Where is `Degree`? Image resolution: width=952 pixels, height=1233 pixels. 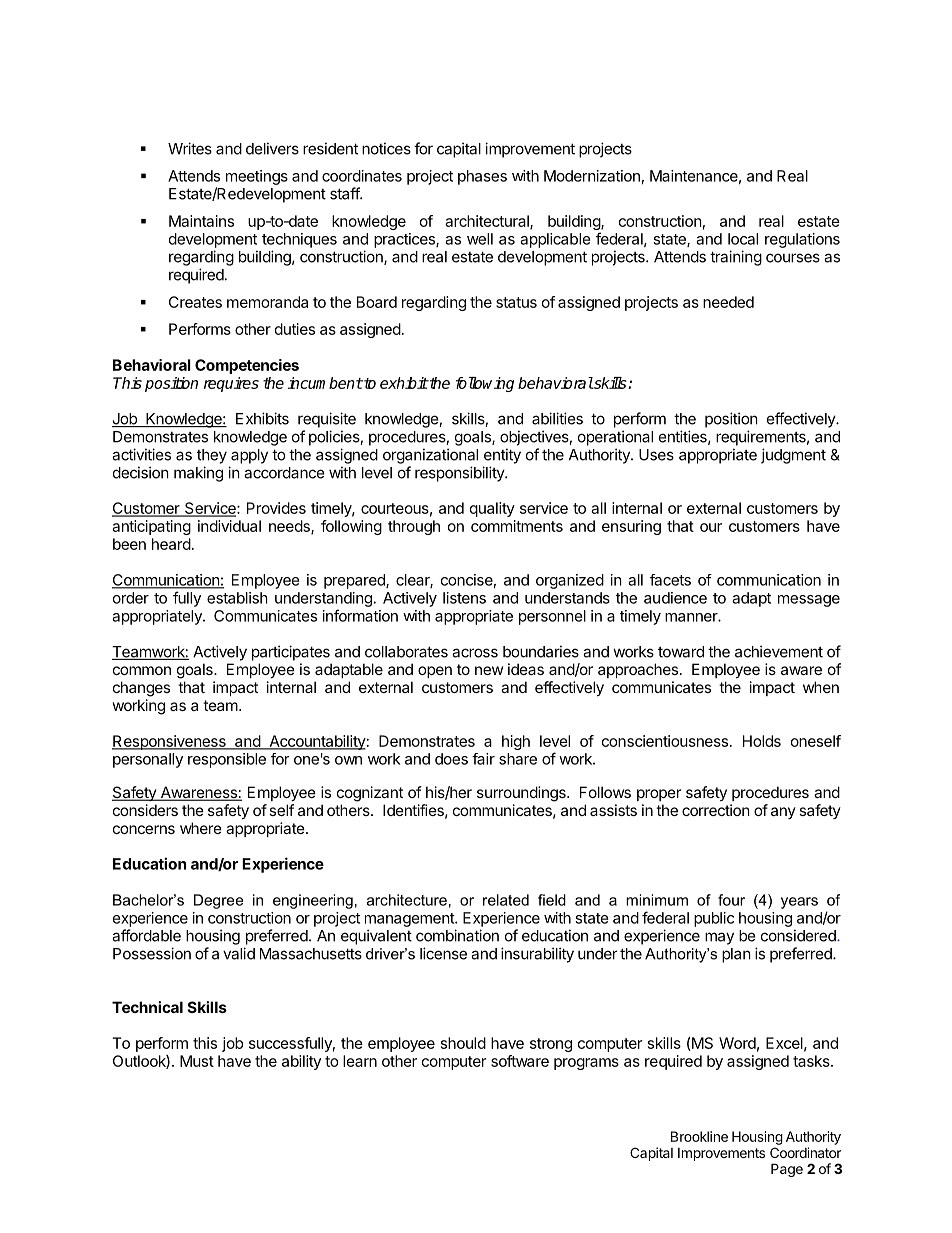 Degree is located at coordinates (218, 901).
